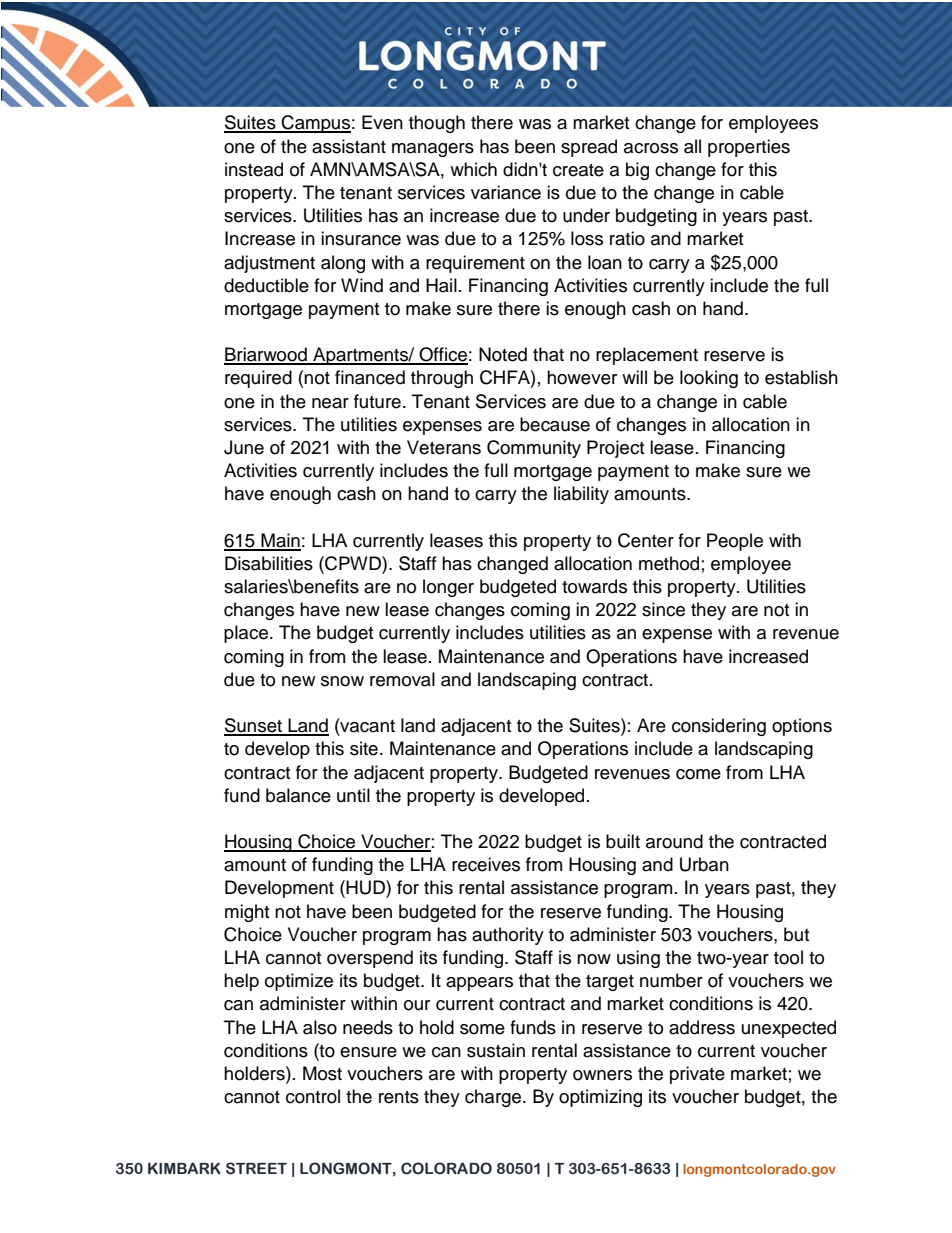  Describe the element at coordinates (486, 864) in the document. I see `receives` at that location.
